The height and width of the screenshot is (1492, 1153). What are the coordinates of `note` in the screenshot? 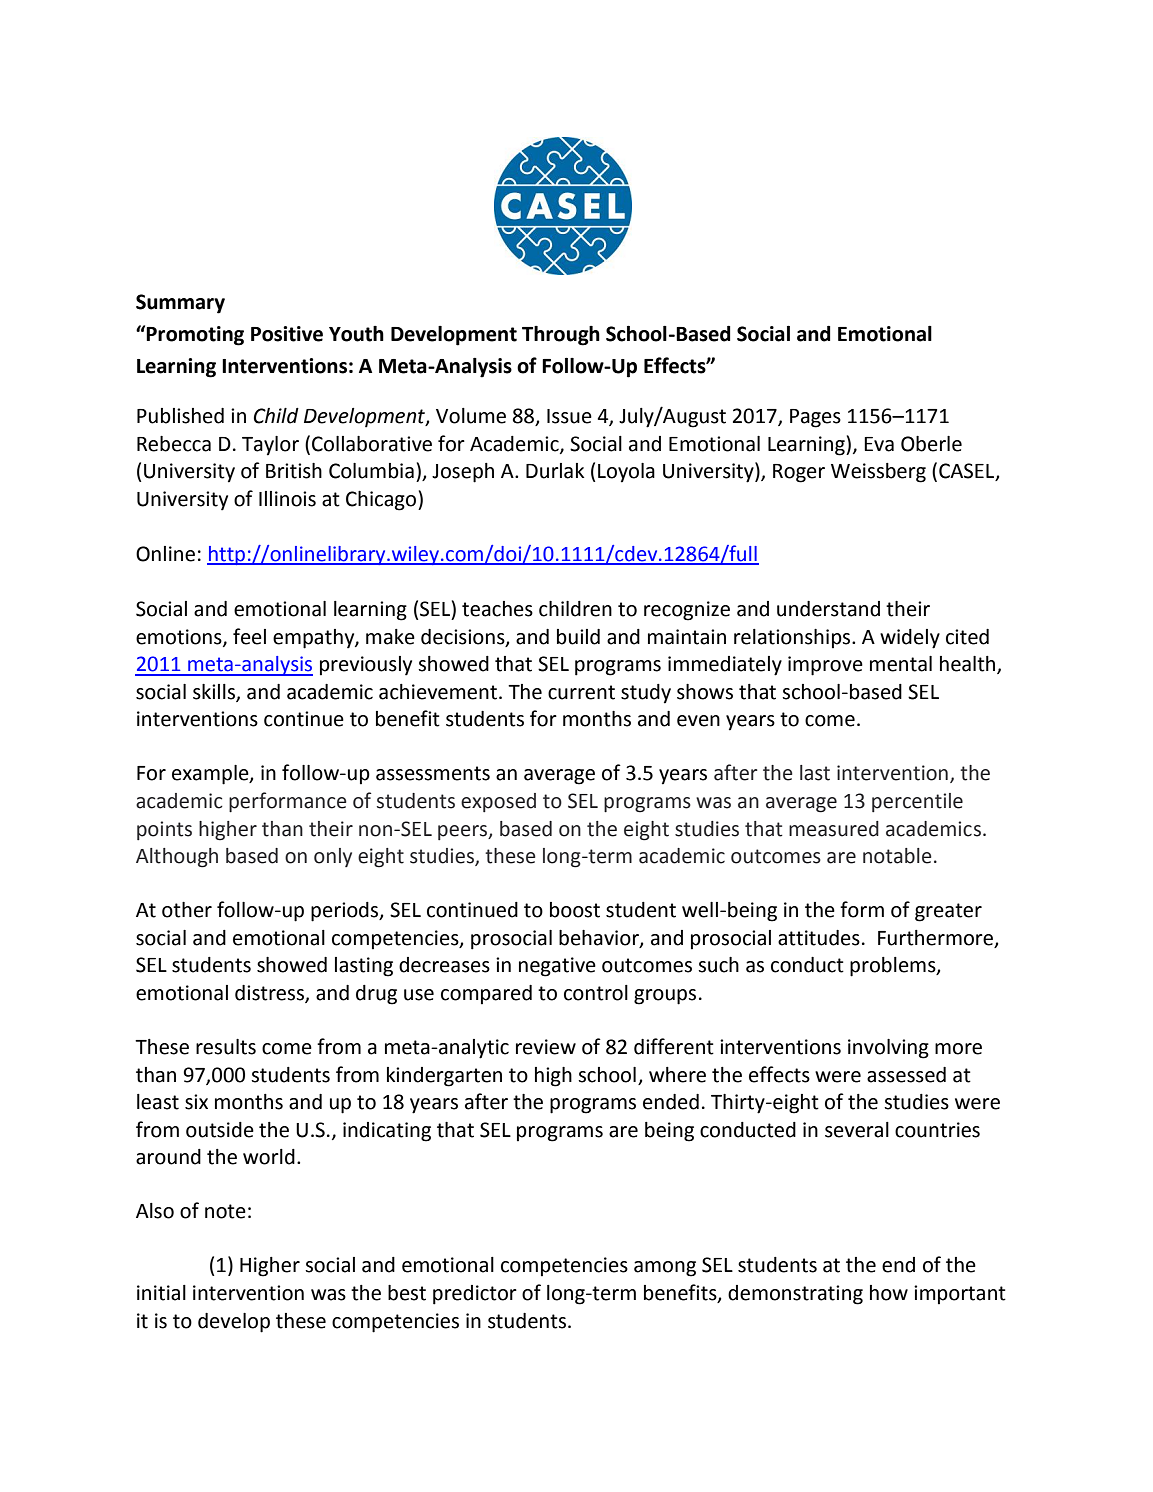 It's located at (225, 1211).
